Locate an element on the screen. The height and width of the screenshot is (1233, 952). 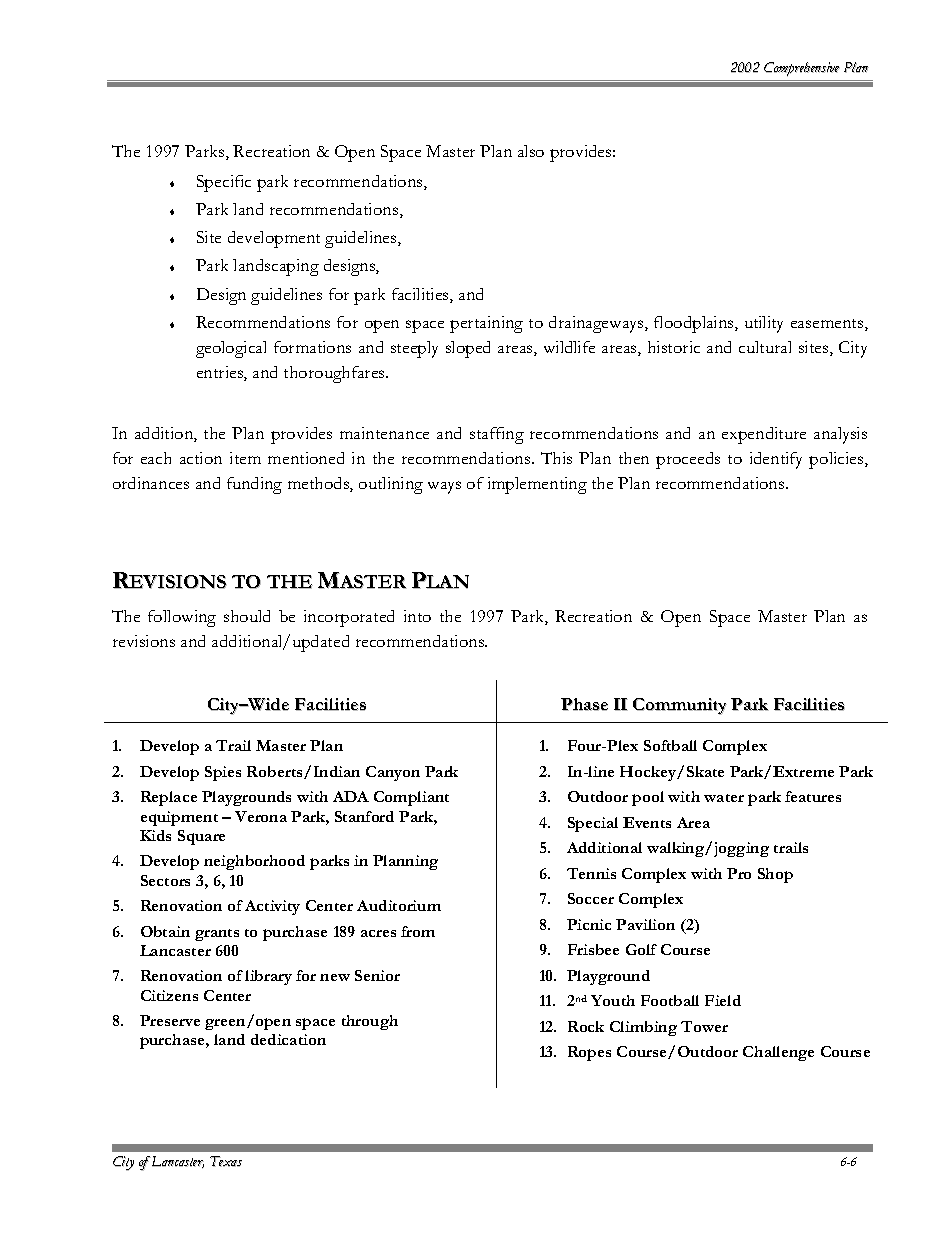
Softball is located at coordinates (670, 745).
